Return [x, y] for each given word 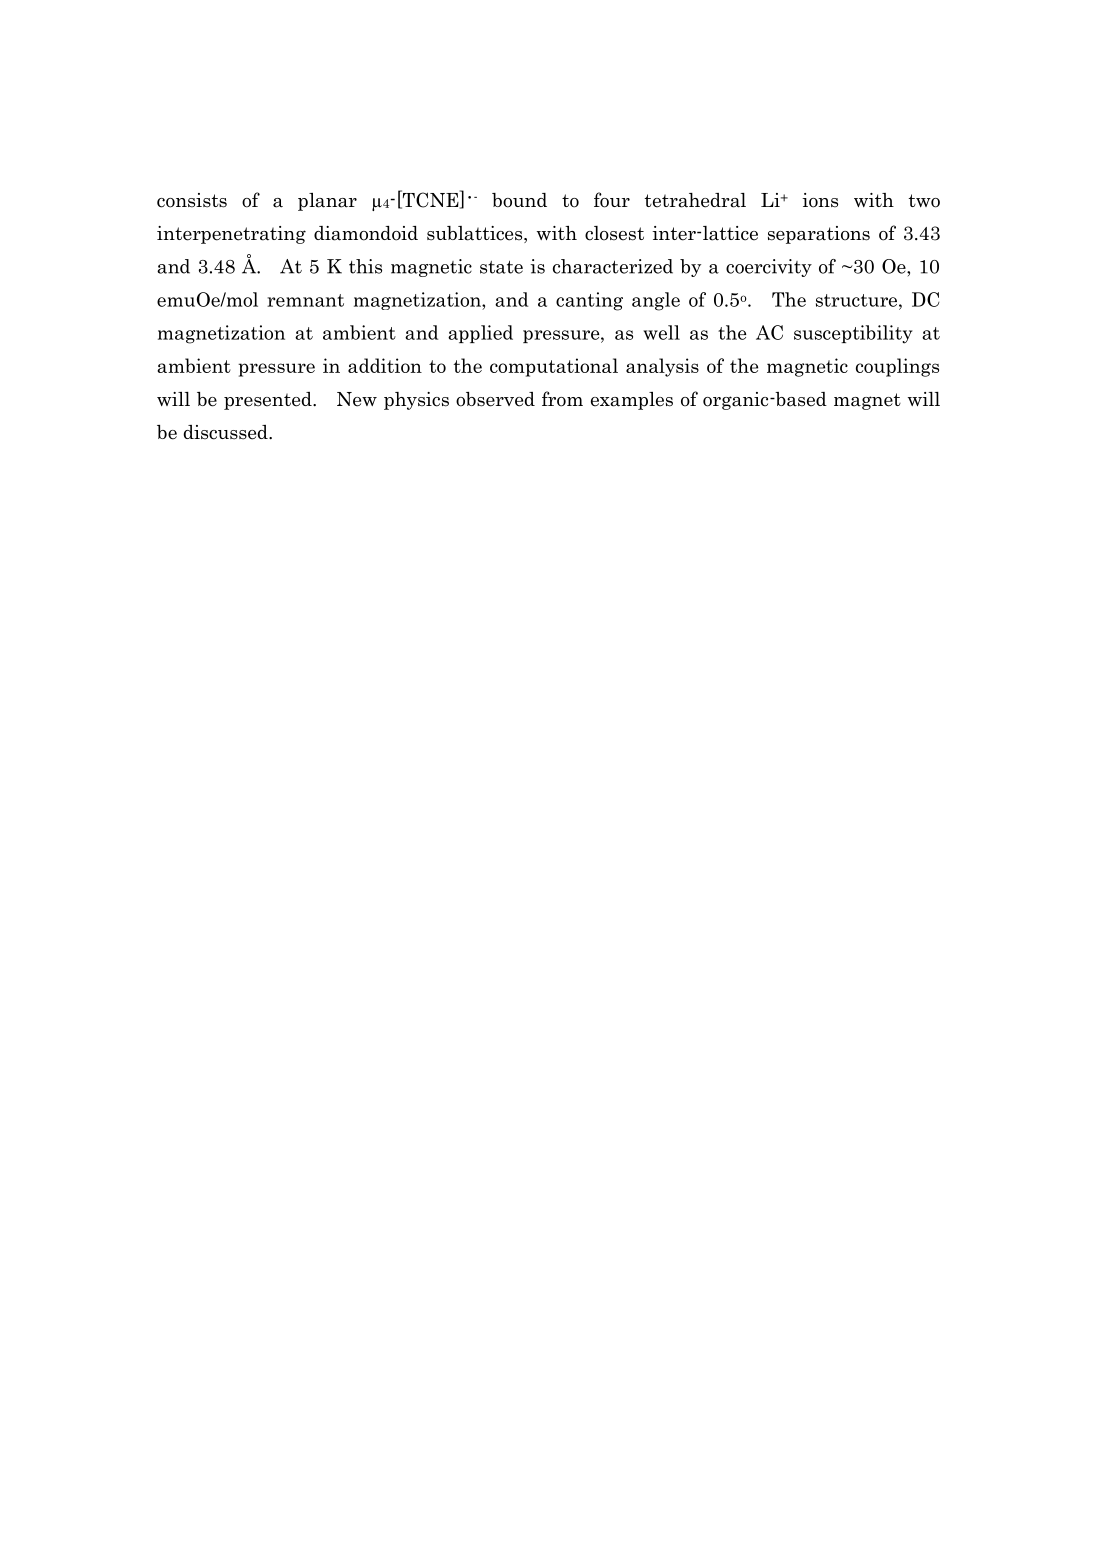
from [562, 399]
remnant [305, 300]
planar [327, 202]
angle [656, 301]
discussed [226, 432]
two [924, 201]
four [612, 200]
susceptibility [853, 334]
